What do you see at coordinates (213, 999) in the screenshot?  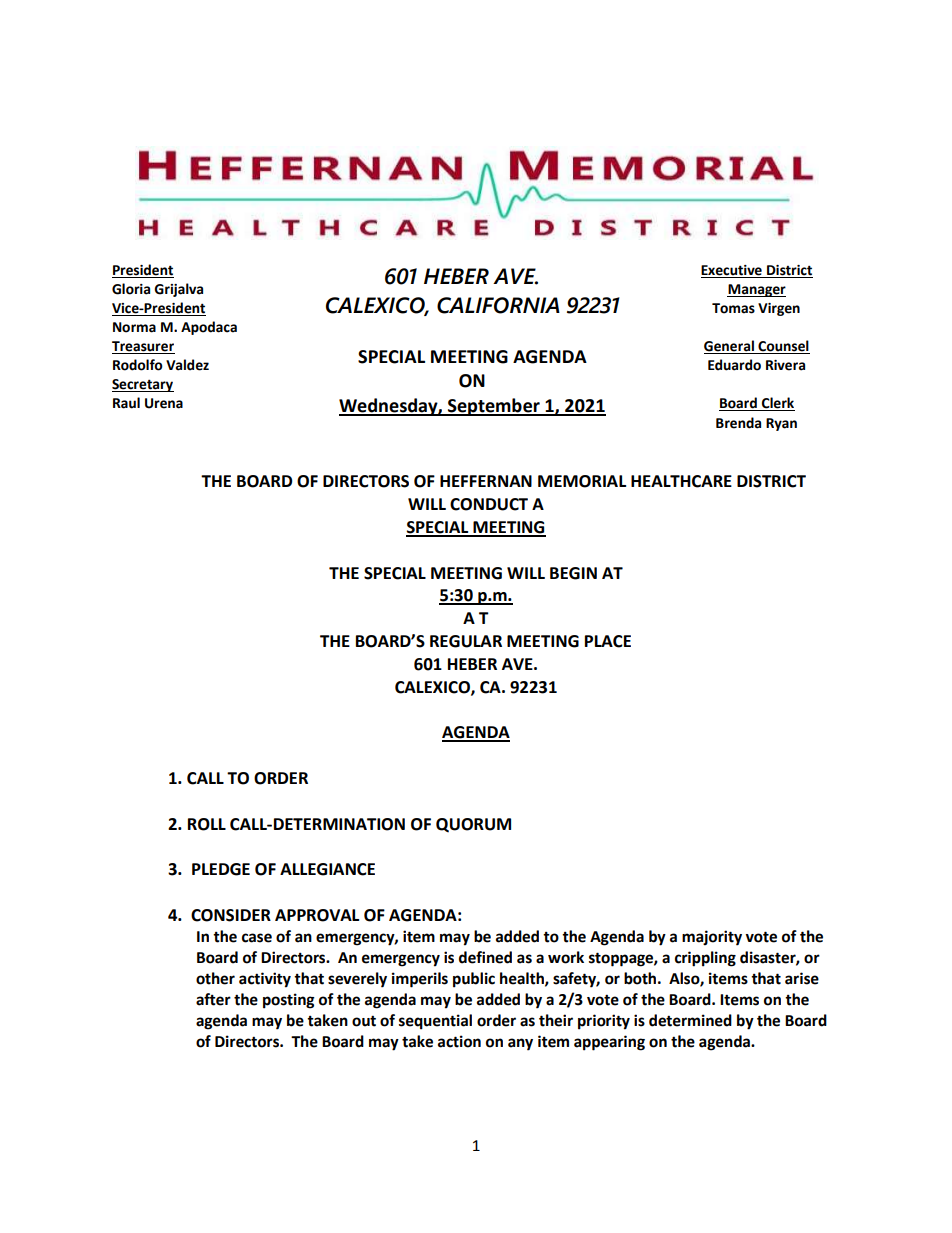 I see `after` at bounding box center [213, 999].
